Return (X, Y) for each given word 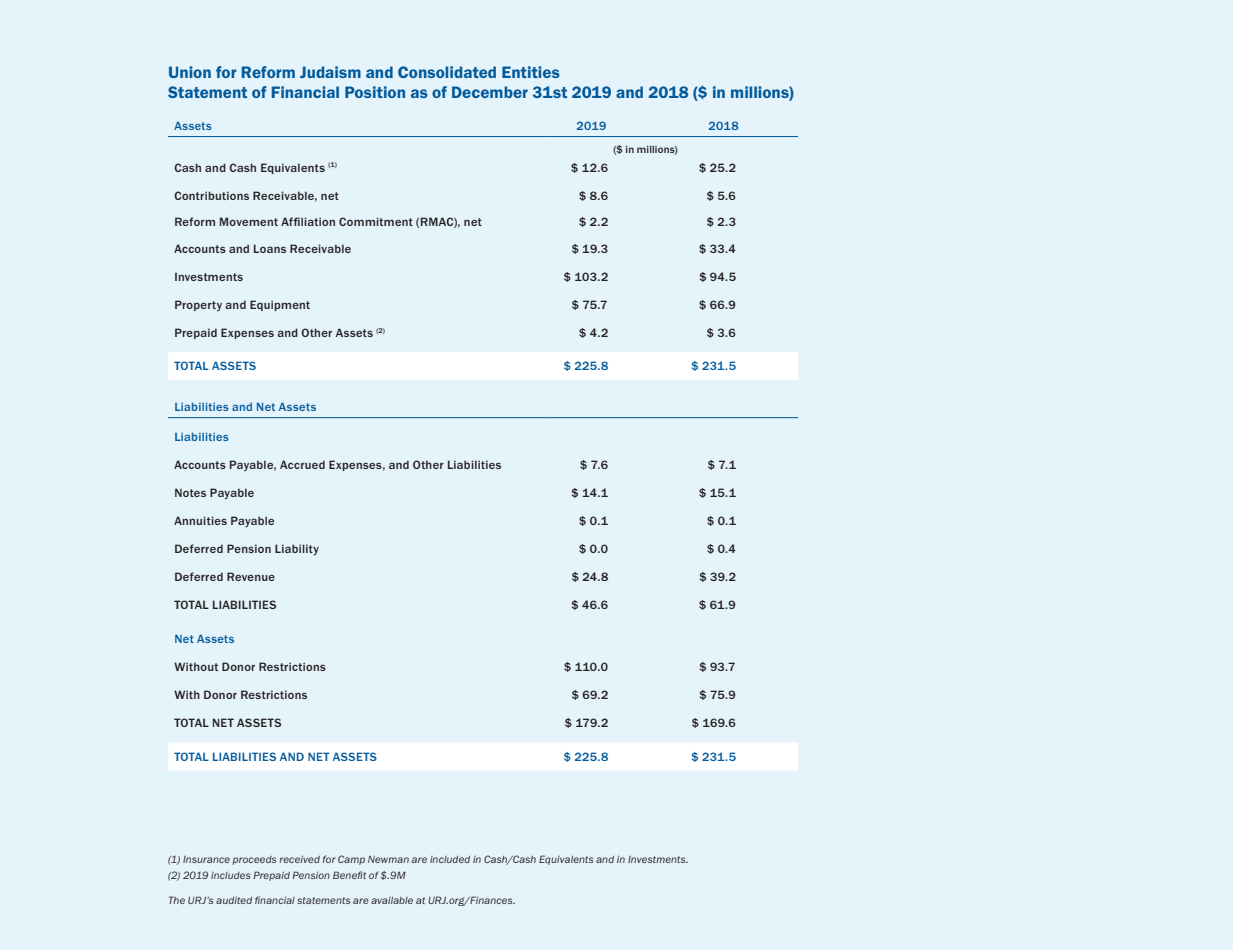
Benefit (349, 875)
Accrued (302, 464)
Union (190, 72)
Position (375, 92)
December (490, 92)
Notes (190, 492)
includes (230, 875)
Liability (297, 549)
